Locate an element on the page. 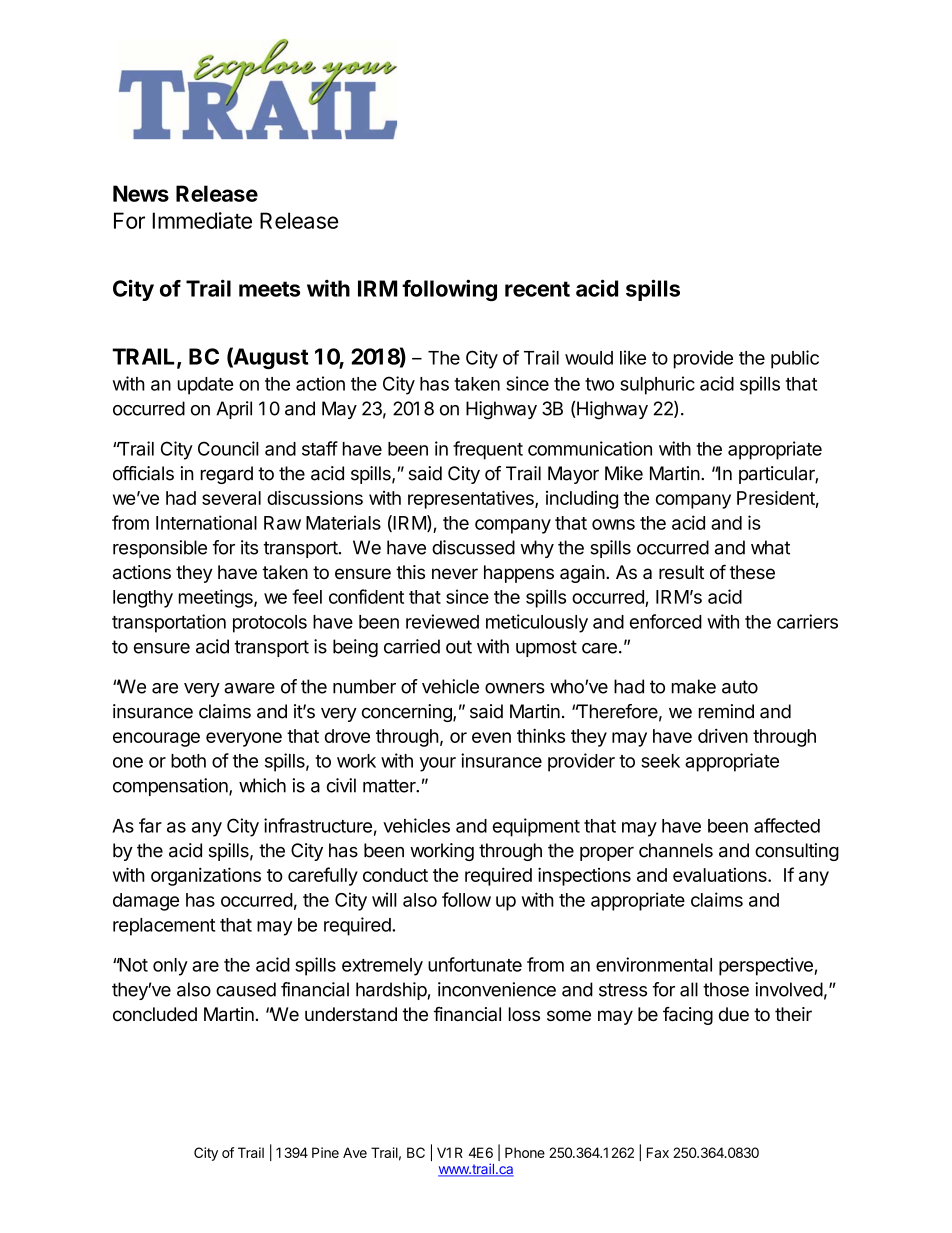 The width and height of the document is (952, 1233). April is located at coordinates (234, 410).
